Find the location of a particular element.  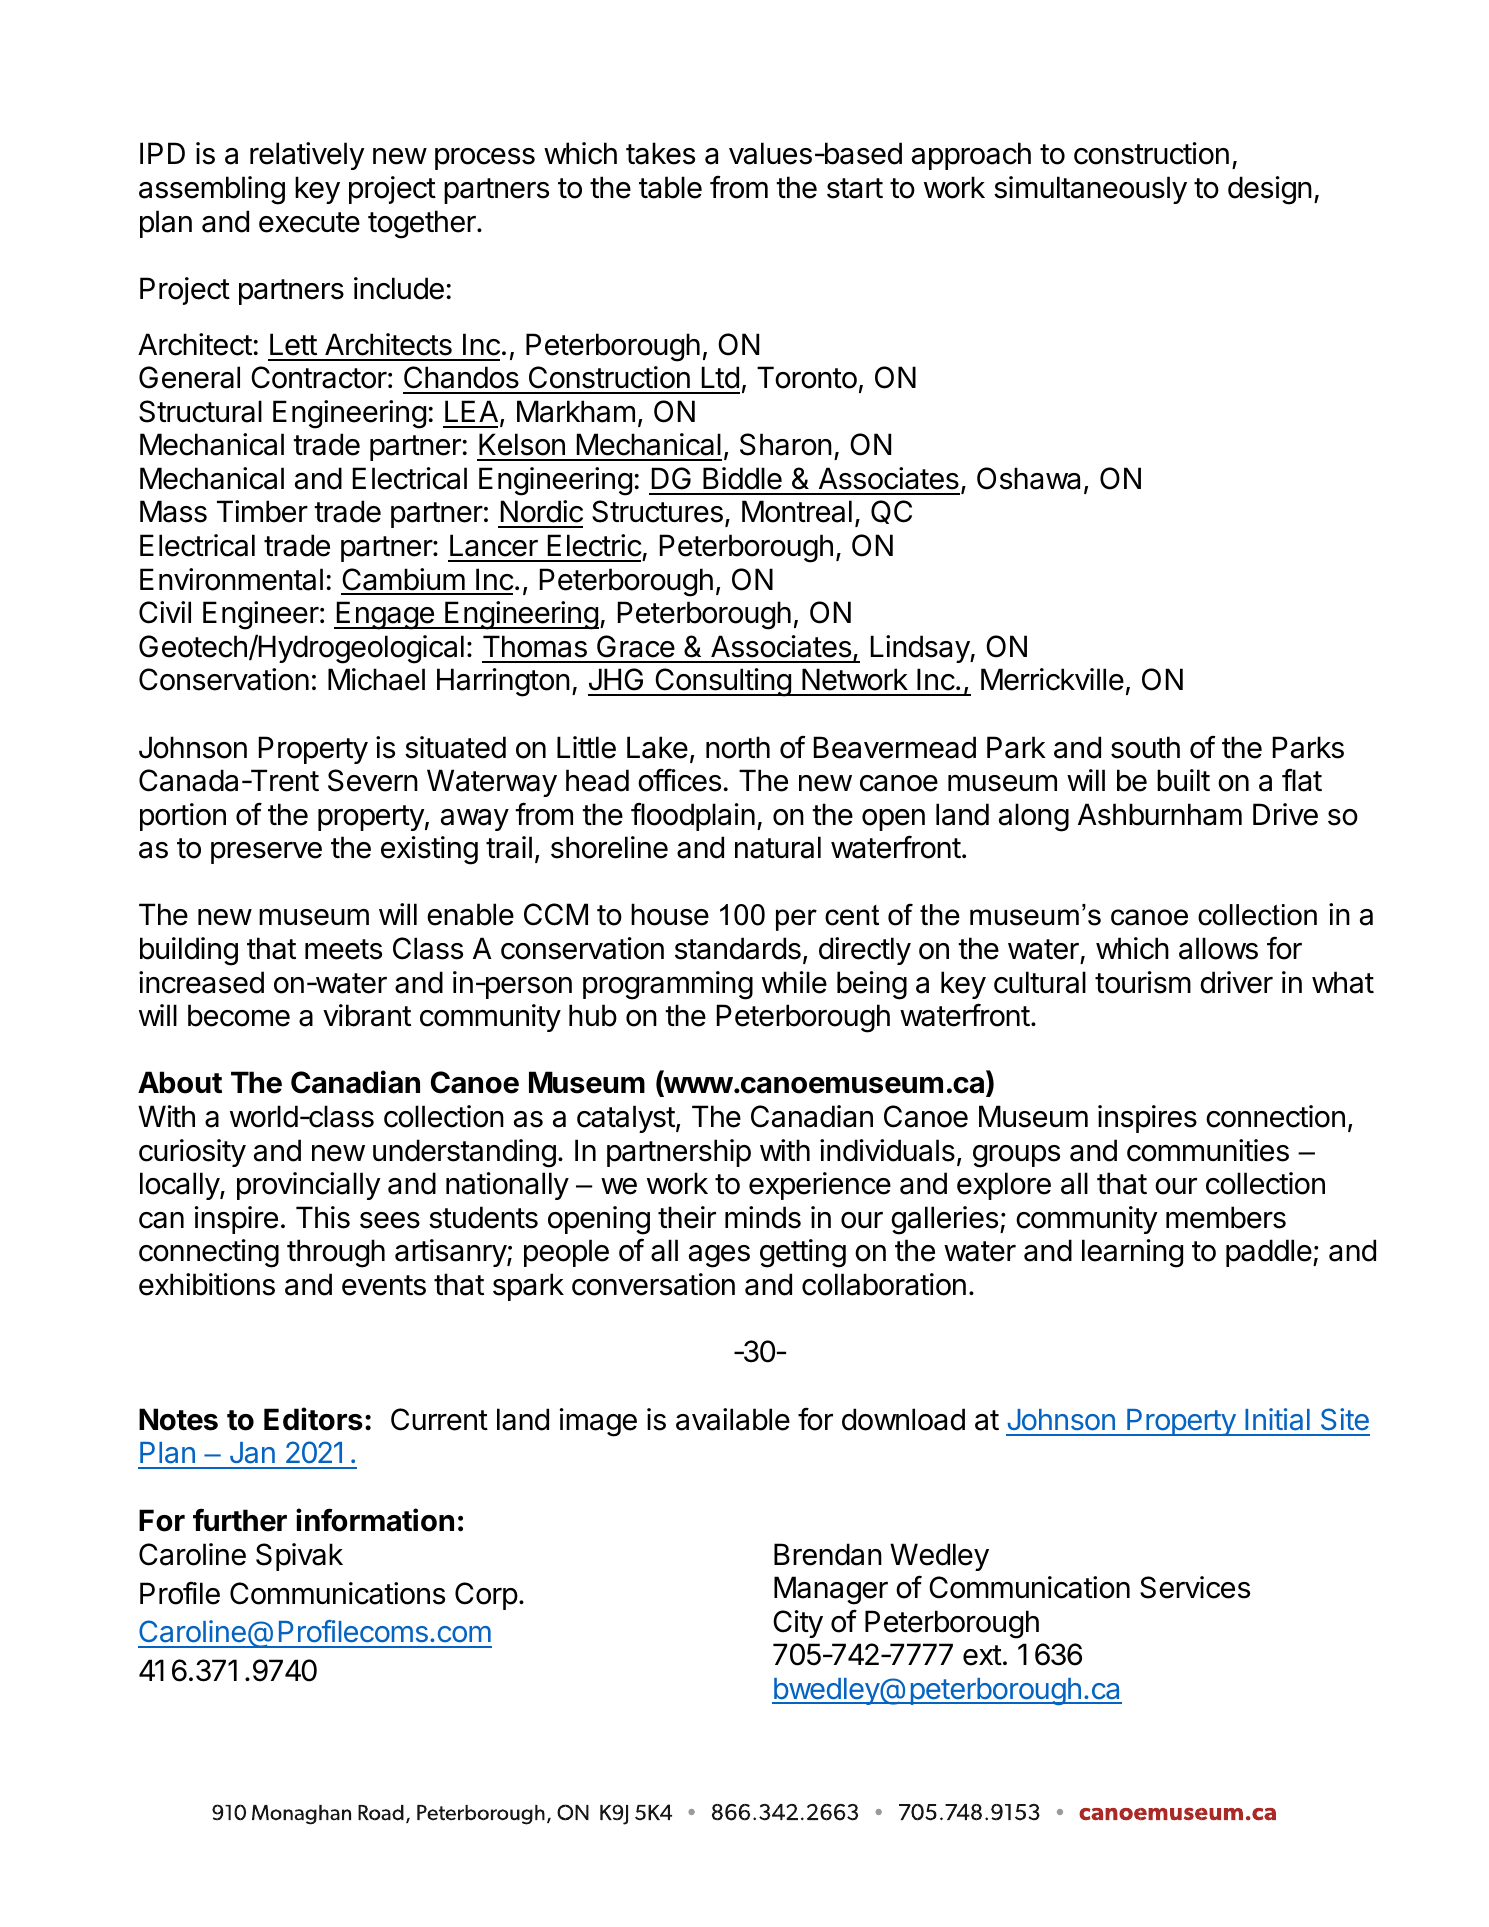

Spivak is located at coordinates (299, 1557).
